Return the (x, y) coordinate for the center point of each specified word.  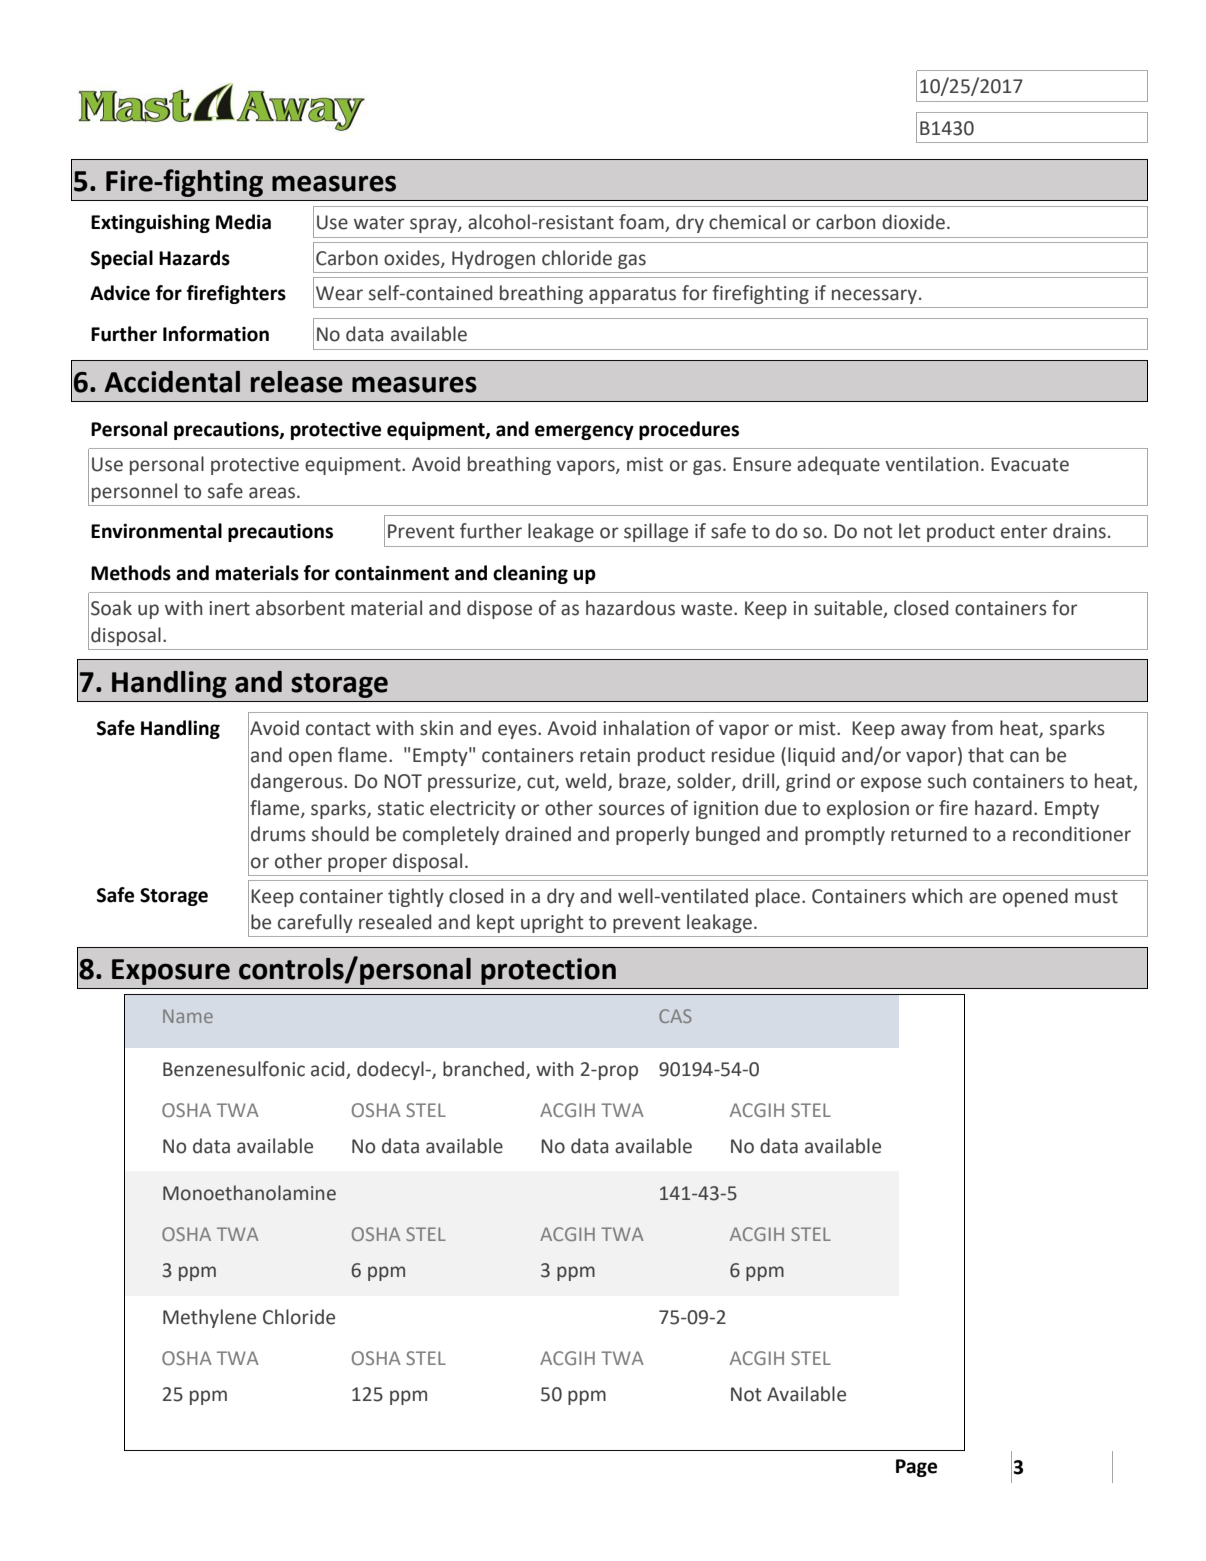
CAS (675, 1016)
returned (929, 834)
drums (278, 834)
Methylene (209, 1318)
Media (243, 222)
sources (632, 810)
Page (916, 1468)
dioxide (913, 222)
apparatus (632, 295)
